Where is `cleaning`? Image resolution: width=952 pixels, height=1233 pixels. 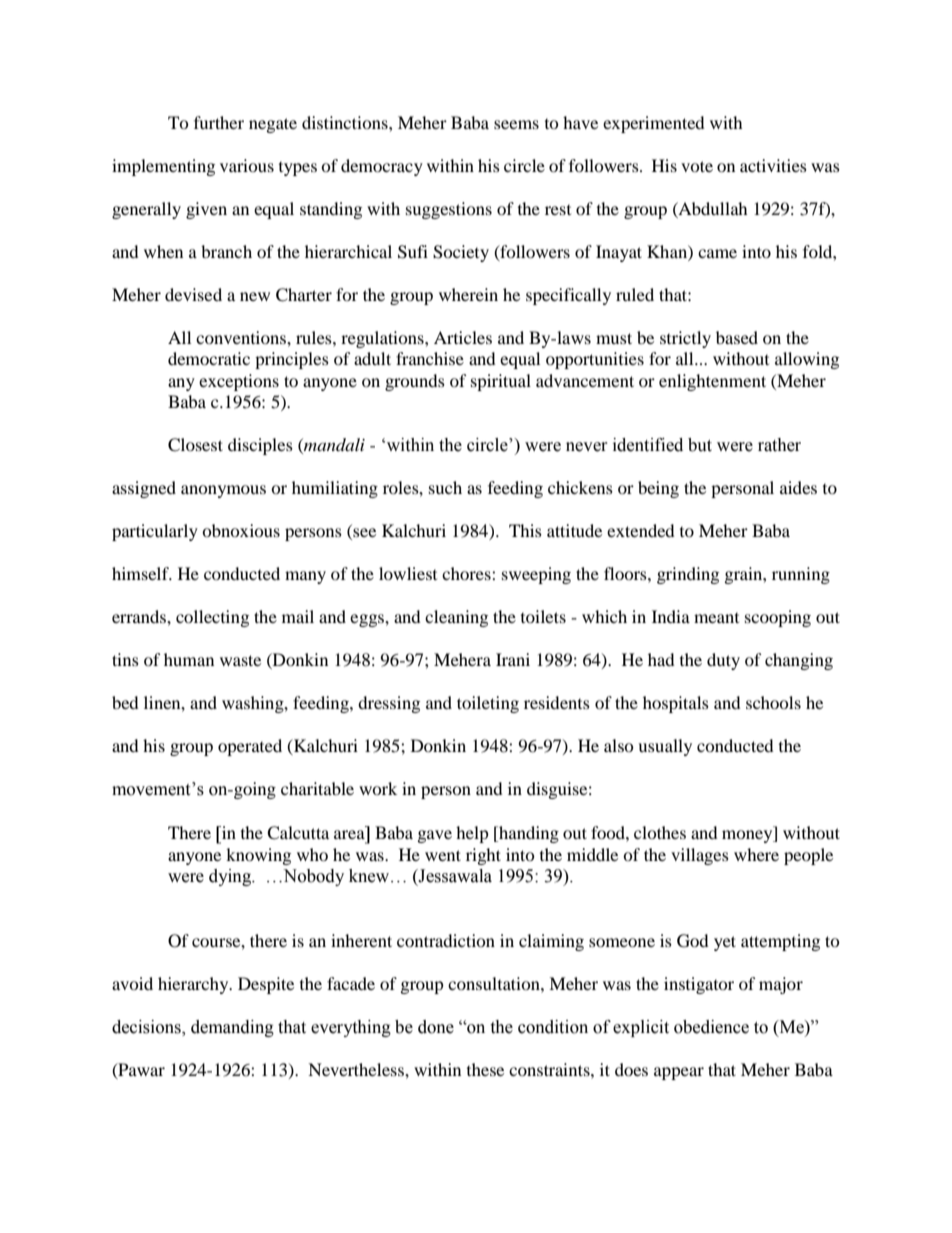
cleaning is located at coordinates (456, 618).
